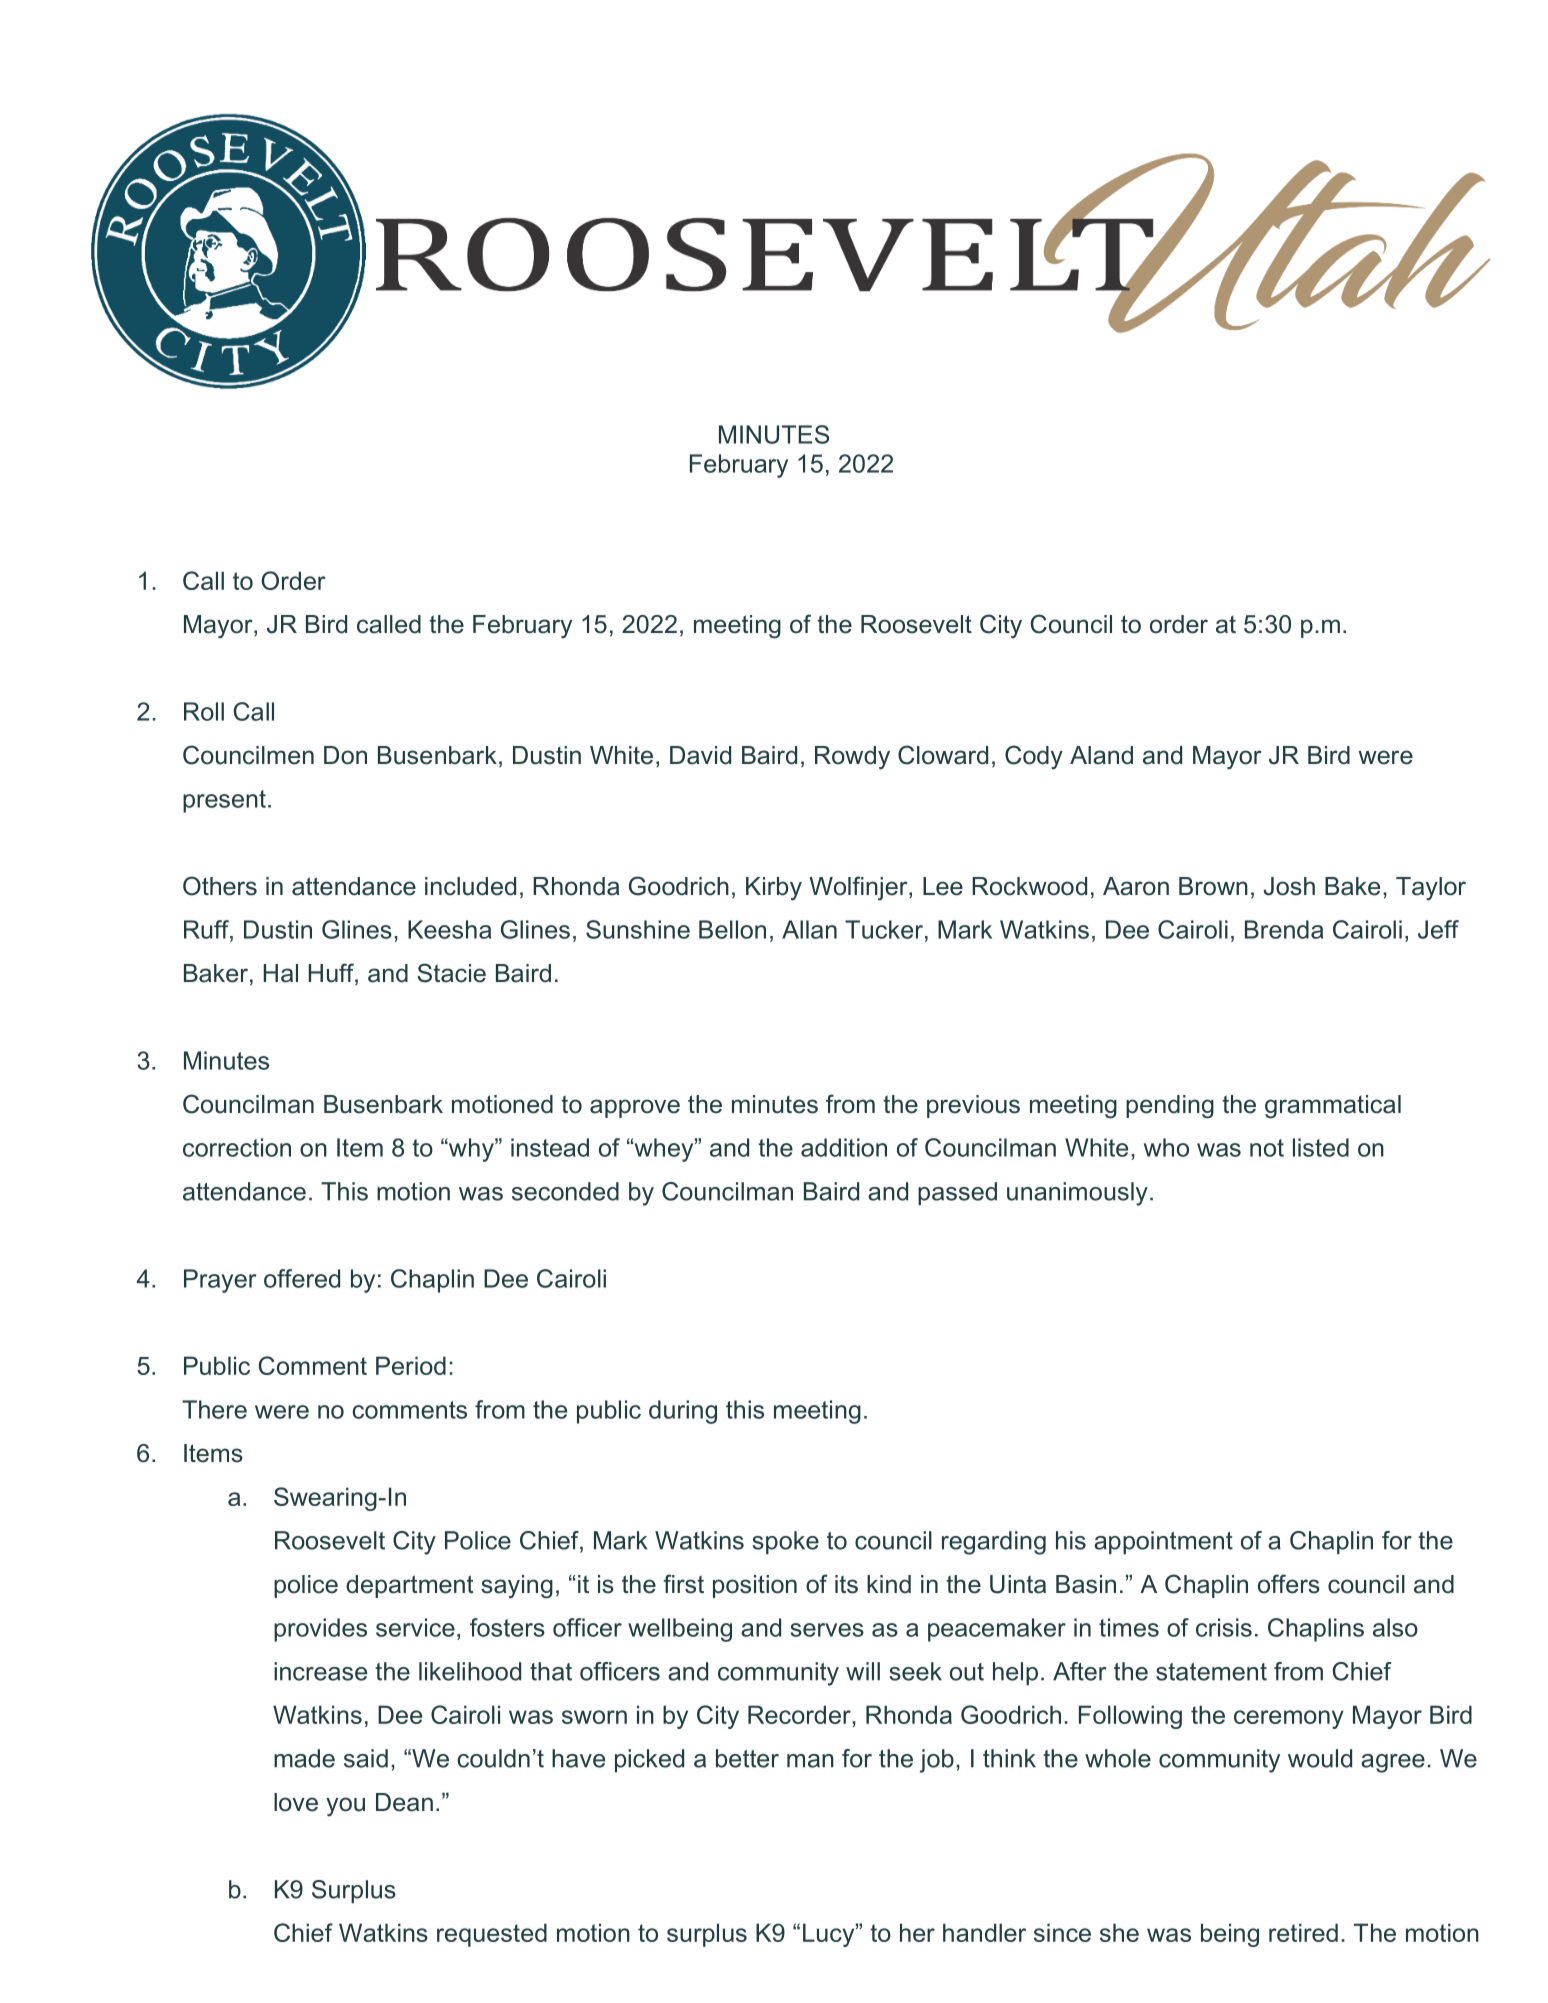 The height and width of the screenshot is (2003, 1548). What do you see at coordinates (302, 1278) in the screenshot?
I see `offered` at bounding box center [302, 1278].
